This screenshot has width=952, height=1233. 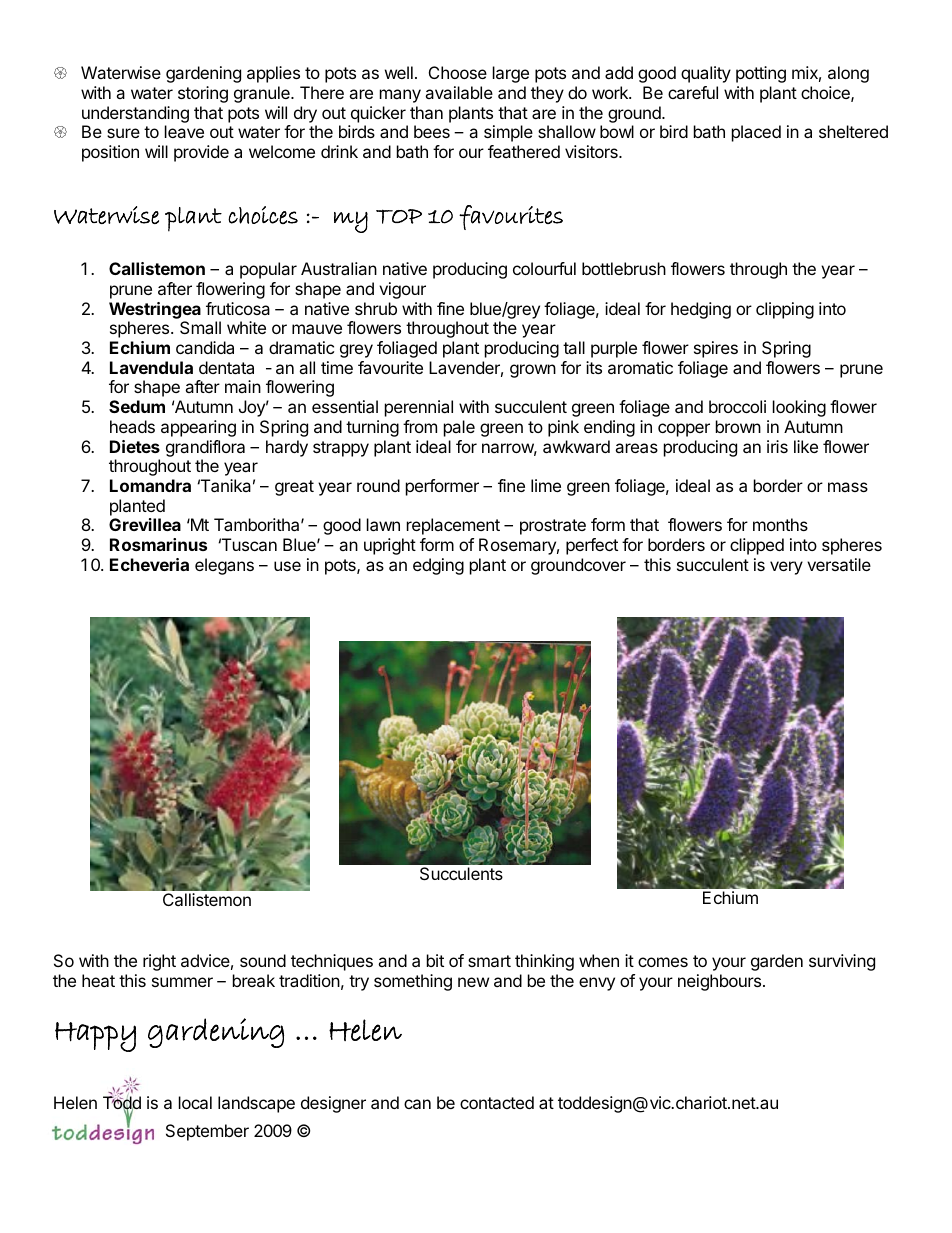 I want to click on placed, so click(x=756, y=133).
